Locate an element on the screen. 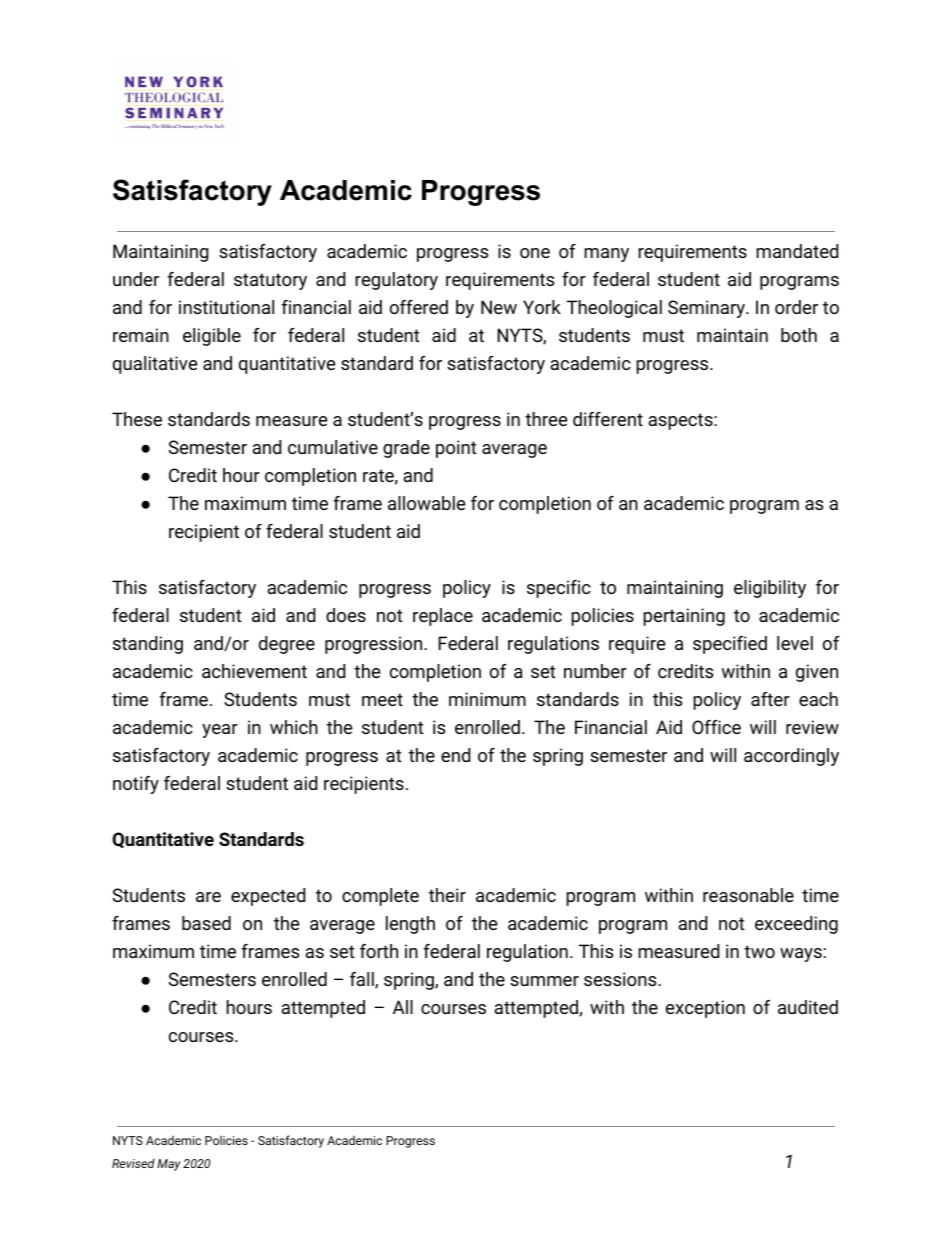  Office is located at coordinates (716, 727).
